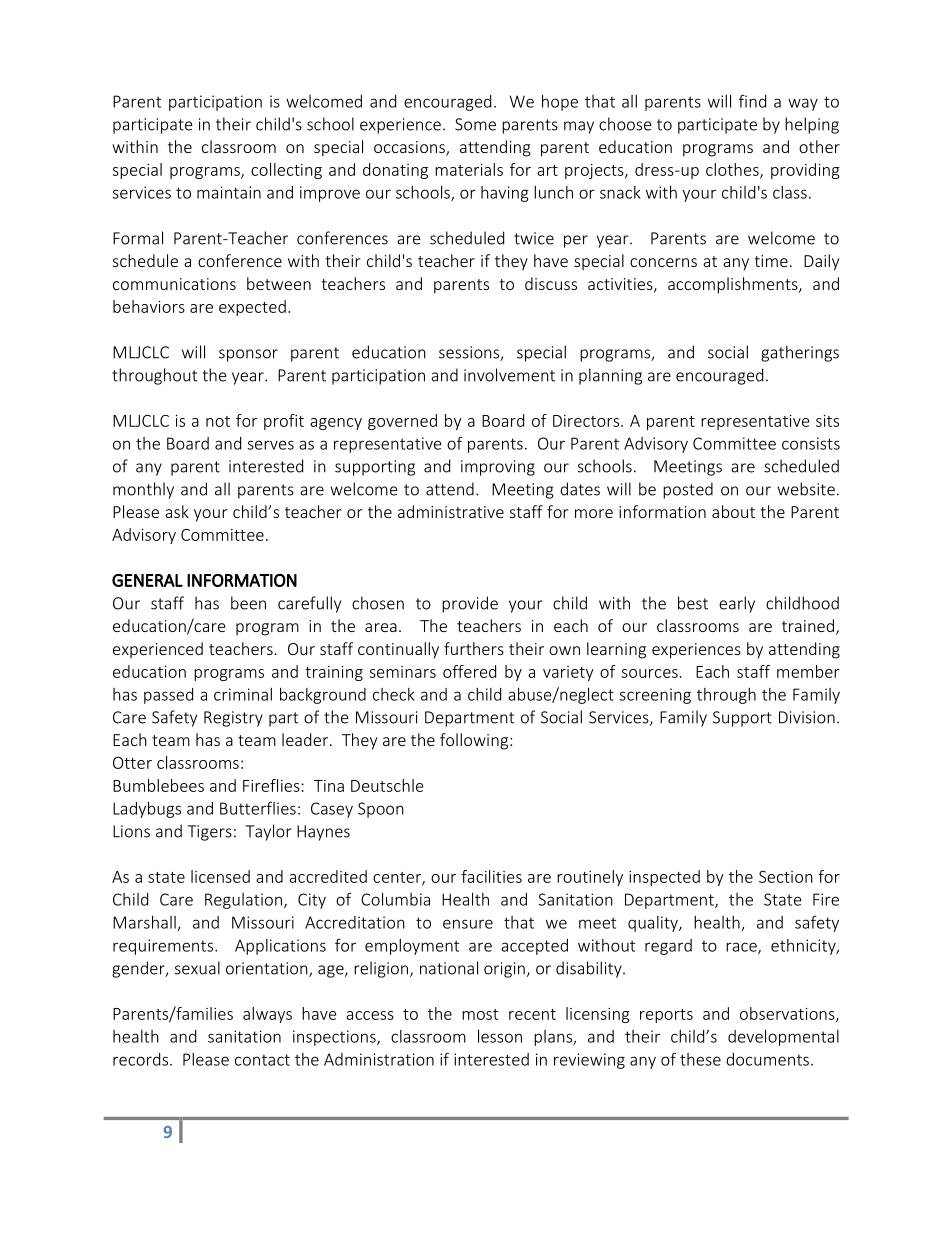  What do you see at coordinates (475, 124) in the screenshot?
I see `Some` at bounding box center [475, 124].
